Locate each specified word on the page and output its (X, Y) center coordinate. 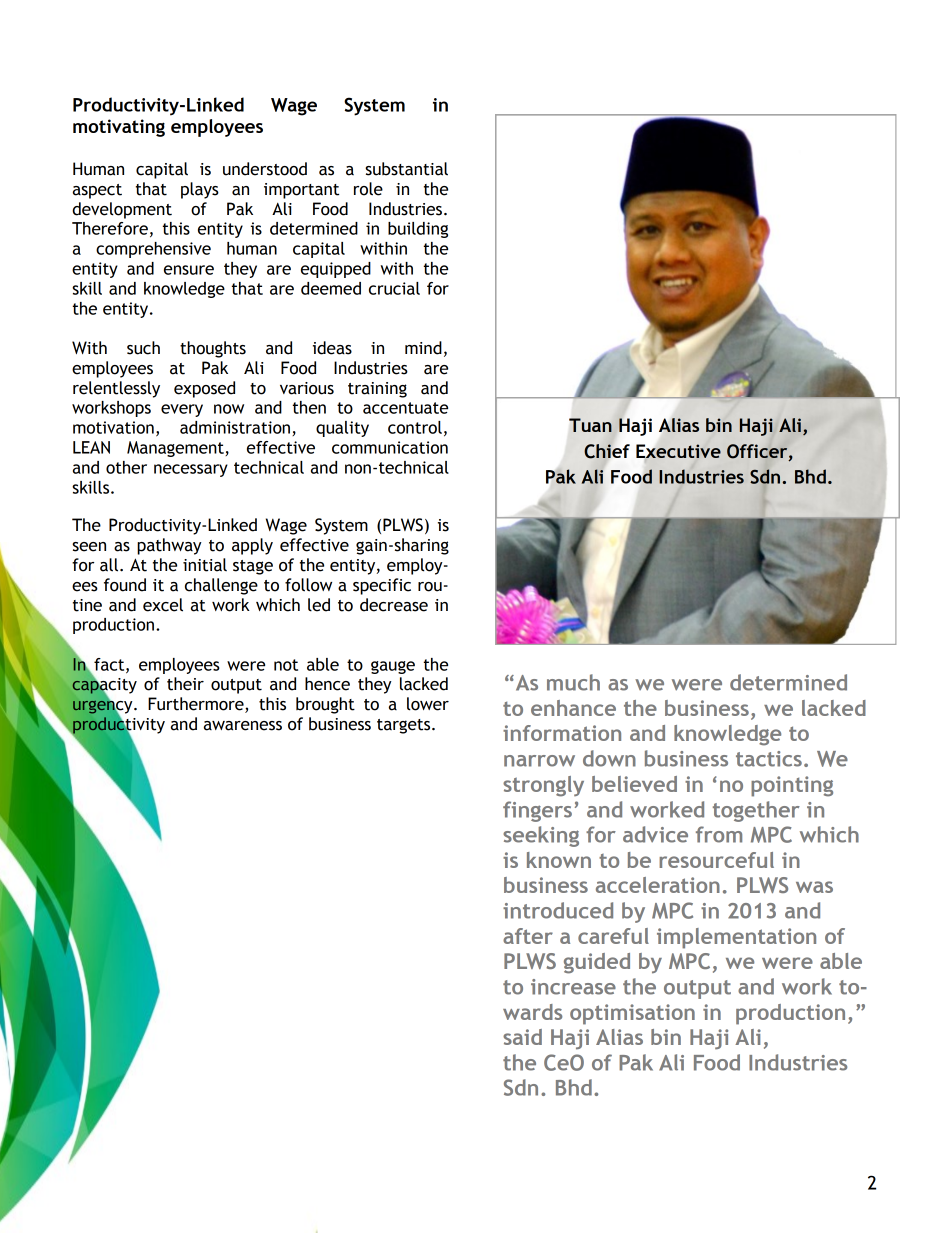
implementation (736, 938)
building (418, 230)
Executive (678, 451)
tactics (769, 759)
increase (573, 987)
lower (428, 704)
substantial (406, 169)
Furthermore (197, 705)
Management (176, 449)
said (522, 1037)
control (415, 427)
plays (200, 190)
